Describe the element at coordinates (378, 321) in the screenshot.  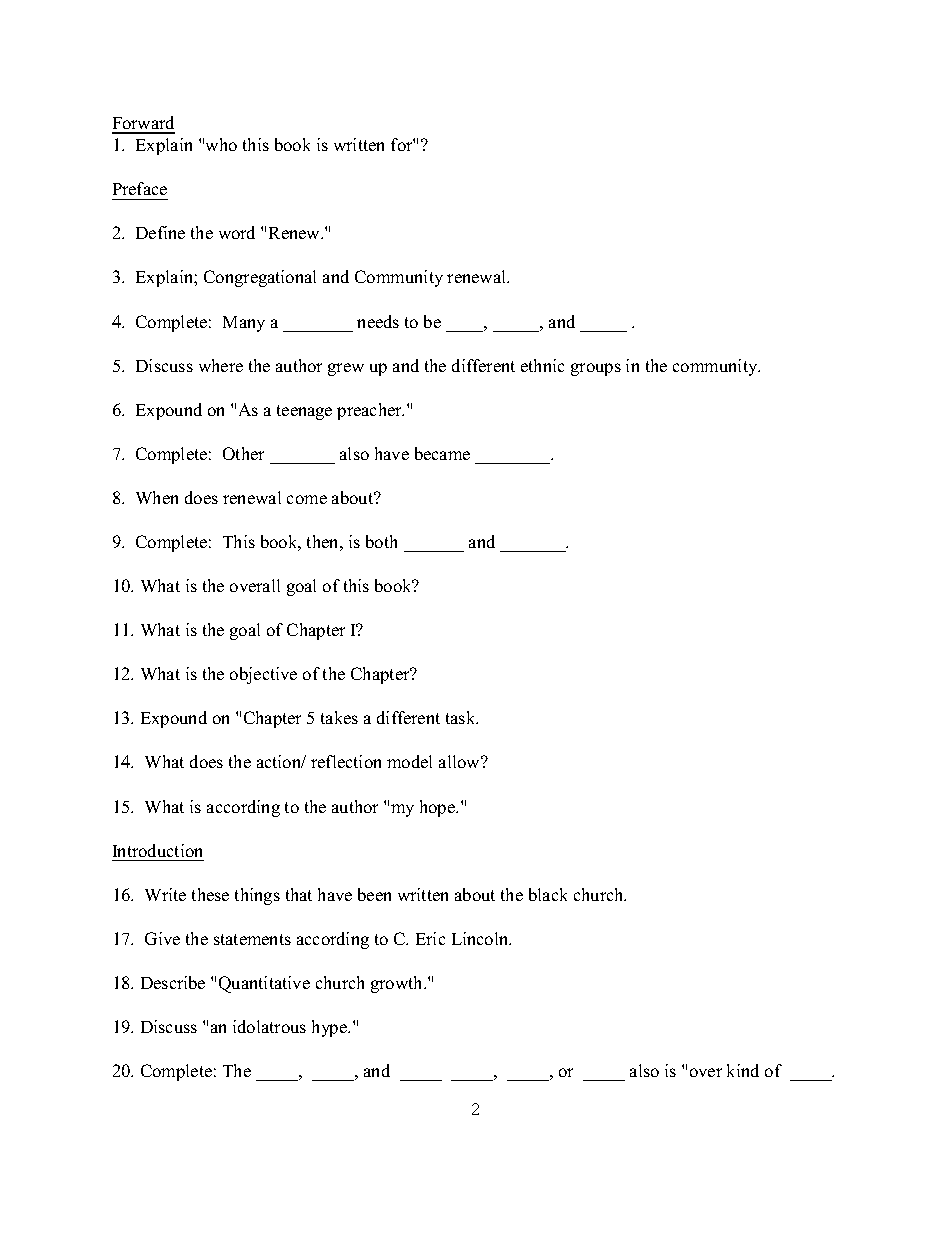
I see `needs` at that location.
